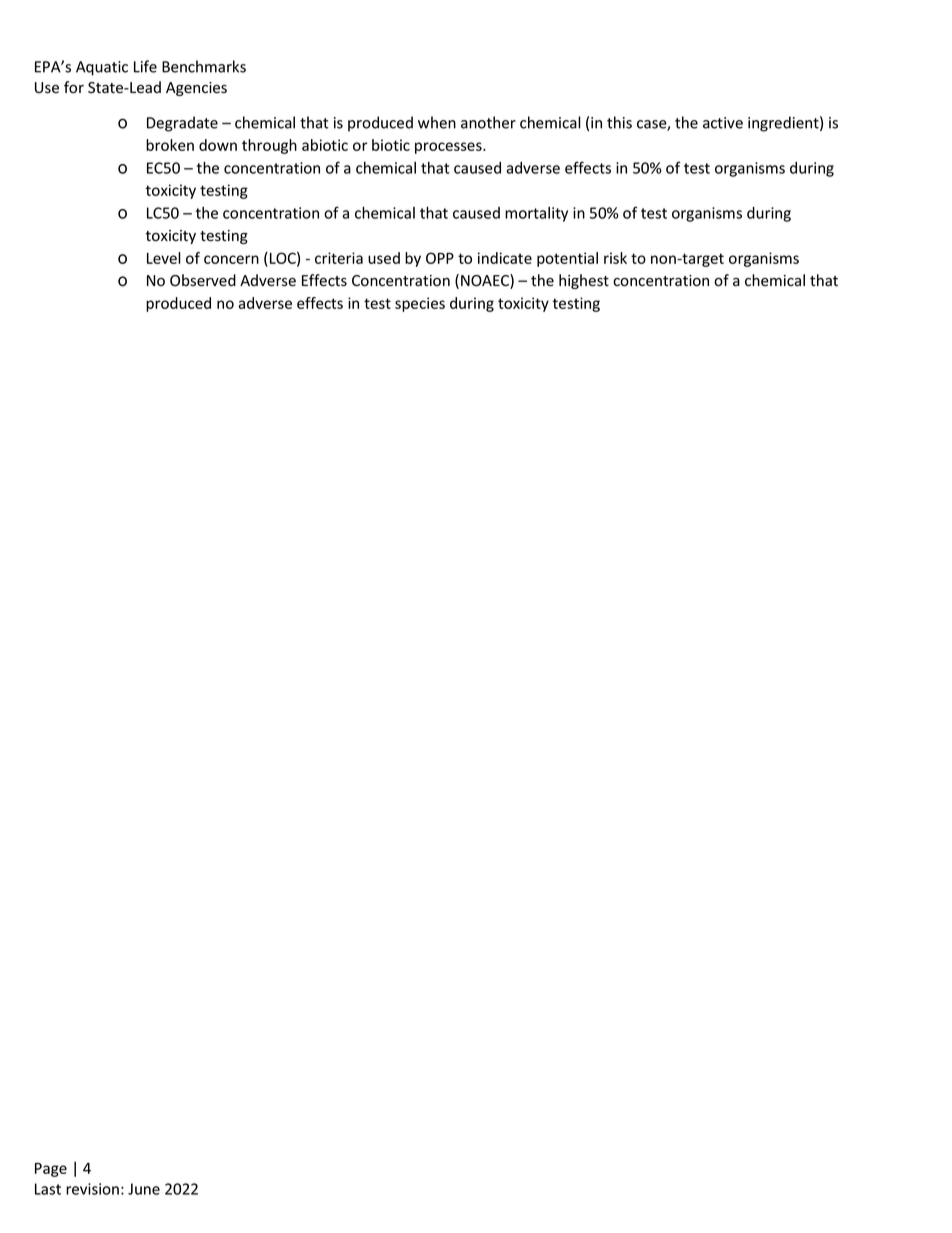 This page has height=1233, width=952. Describe the element at coordinates (144, 1189) in the page. I see `June` at that location.
